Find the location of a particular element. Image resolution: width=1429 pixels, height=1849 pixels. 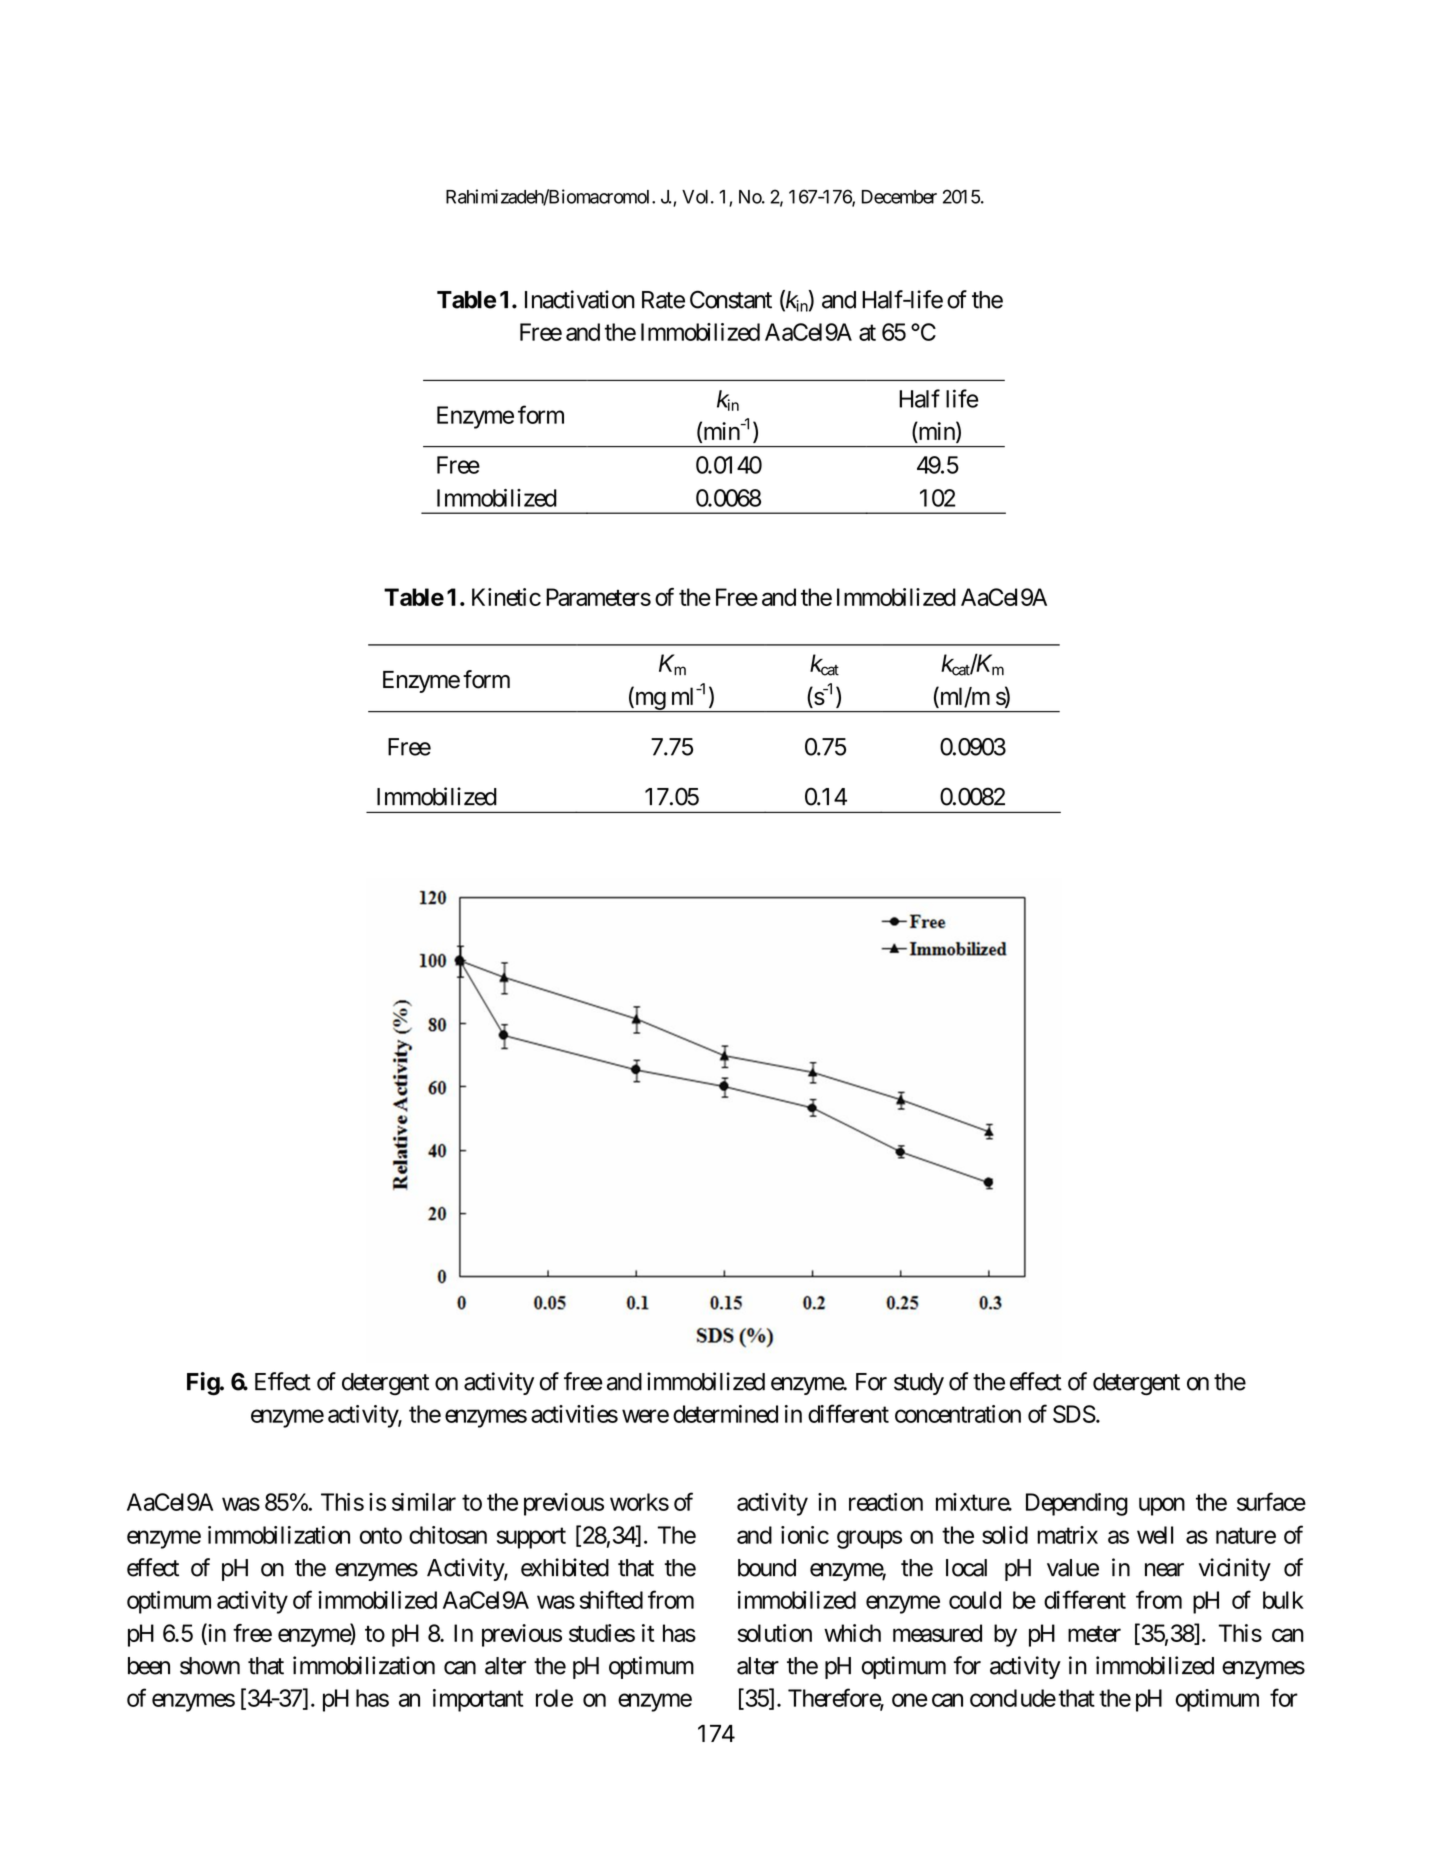

shown is located at coordinates (210, 1666).
